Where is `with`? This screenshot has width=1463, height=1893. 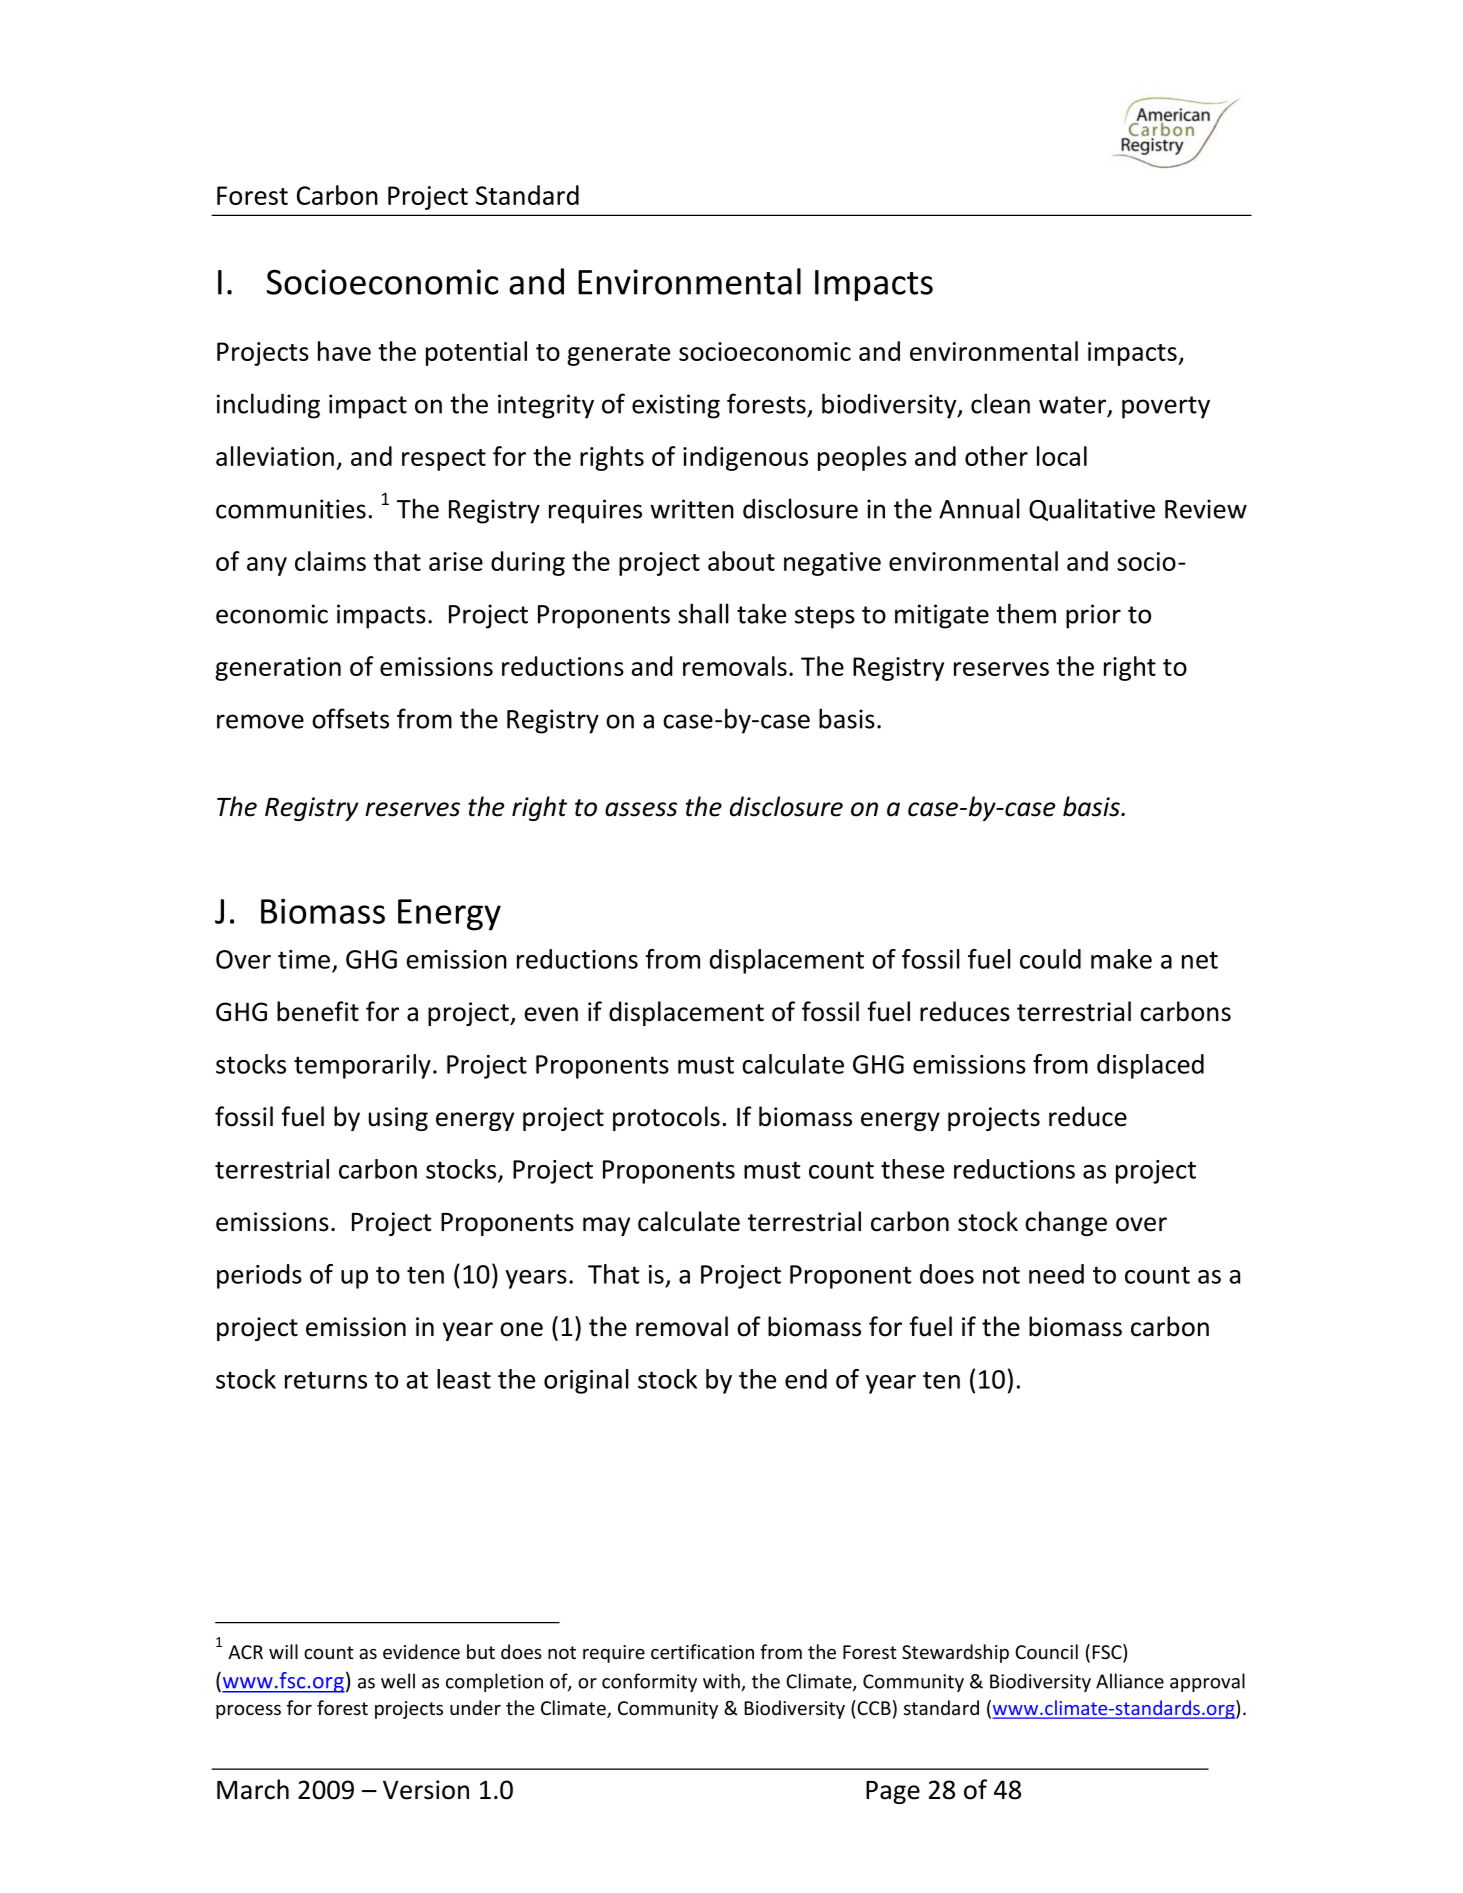
with is located at coordinates (722, 1682).
